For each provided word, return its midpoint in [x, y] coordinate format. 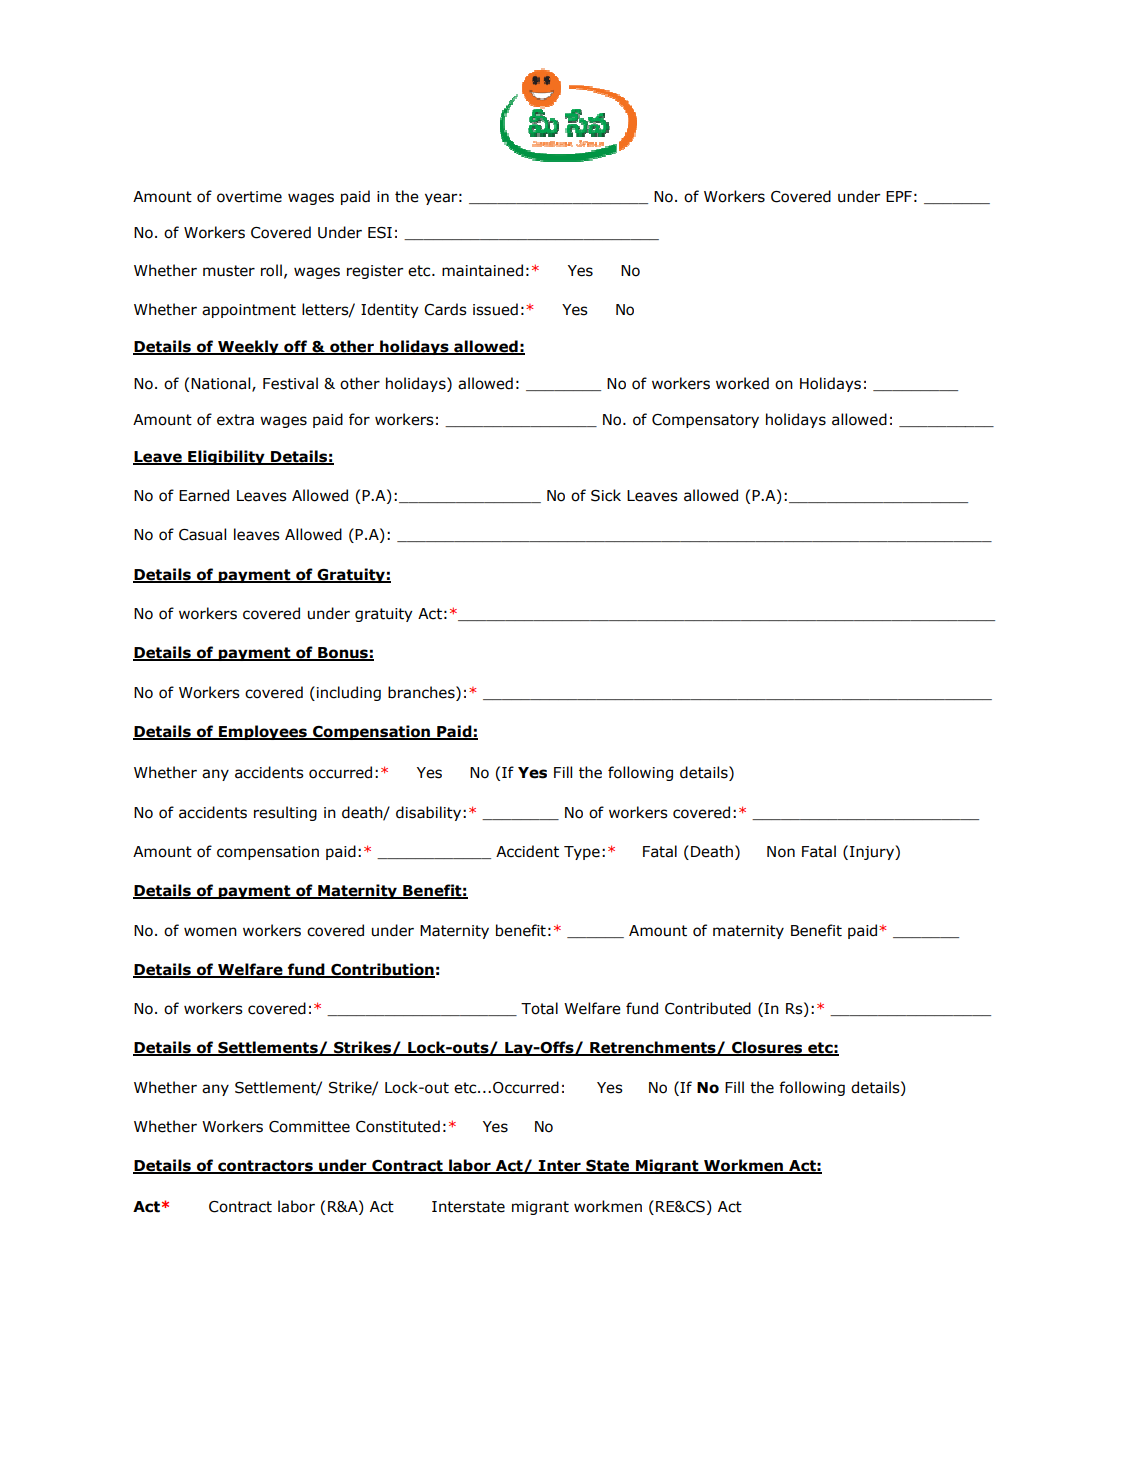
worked [742, 383]
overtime [249, 197]
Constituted [398, 1126]
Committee [309, 1127]
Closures [767, 1048]
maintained [482, 270]
